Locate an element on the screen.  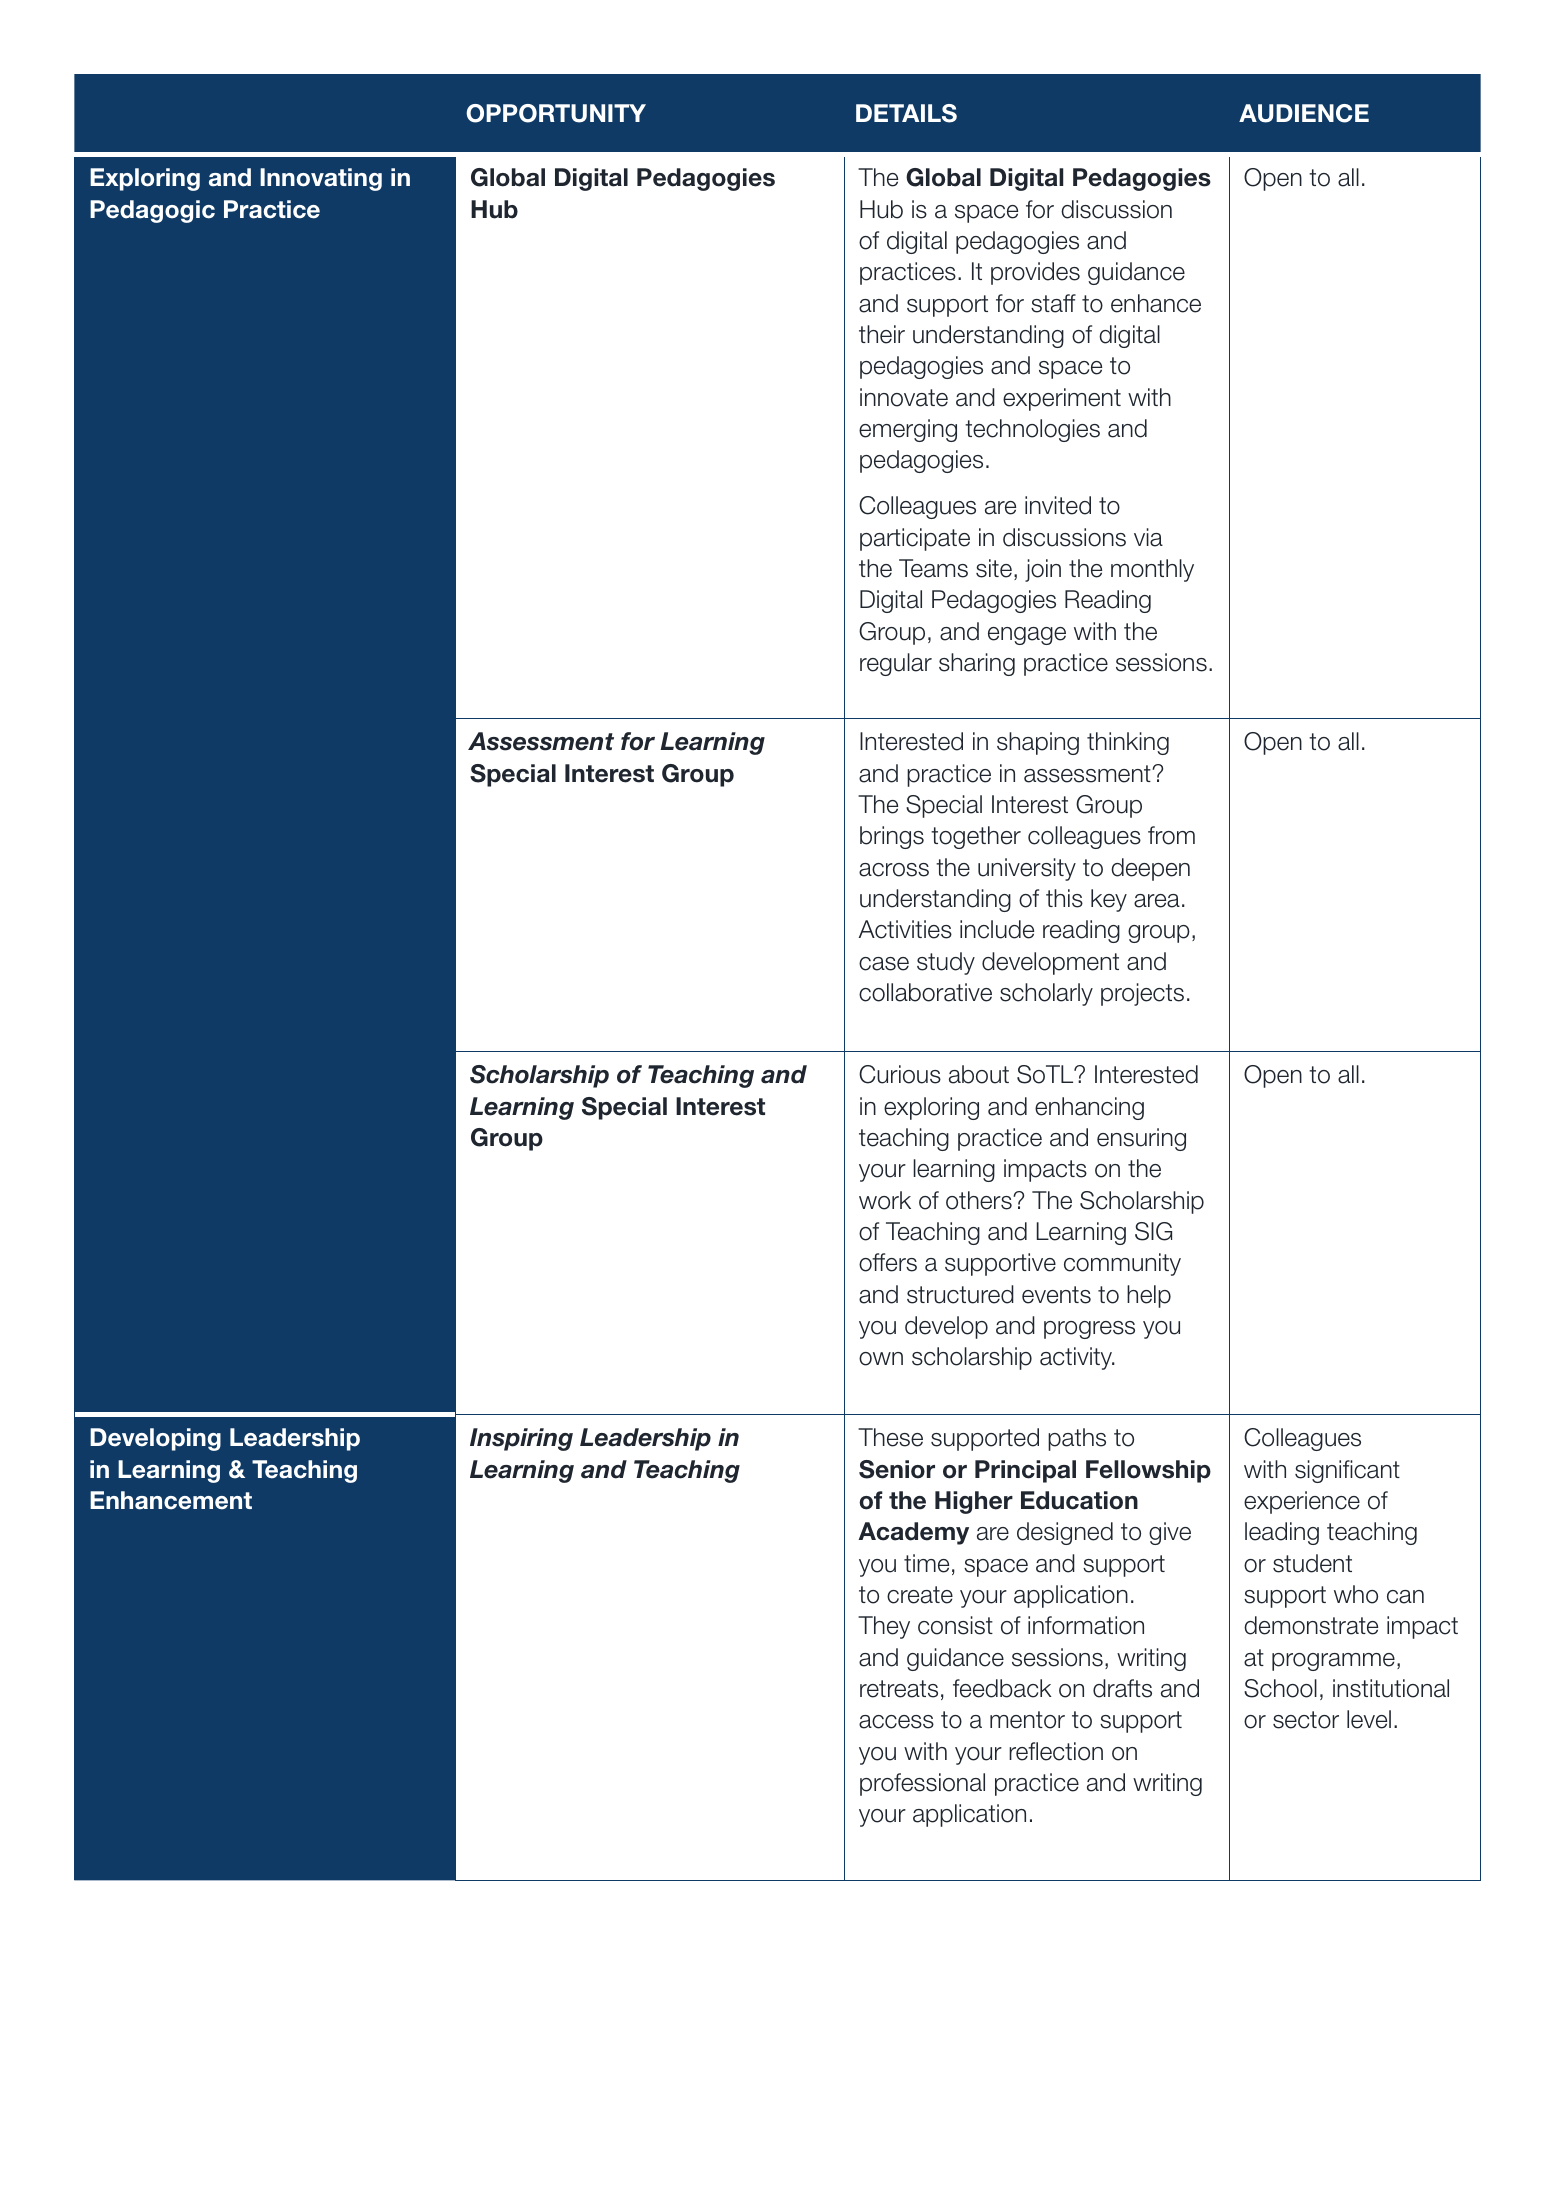
Innovating is located at coordinates (321, 179).
